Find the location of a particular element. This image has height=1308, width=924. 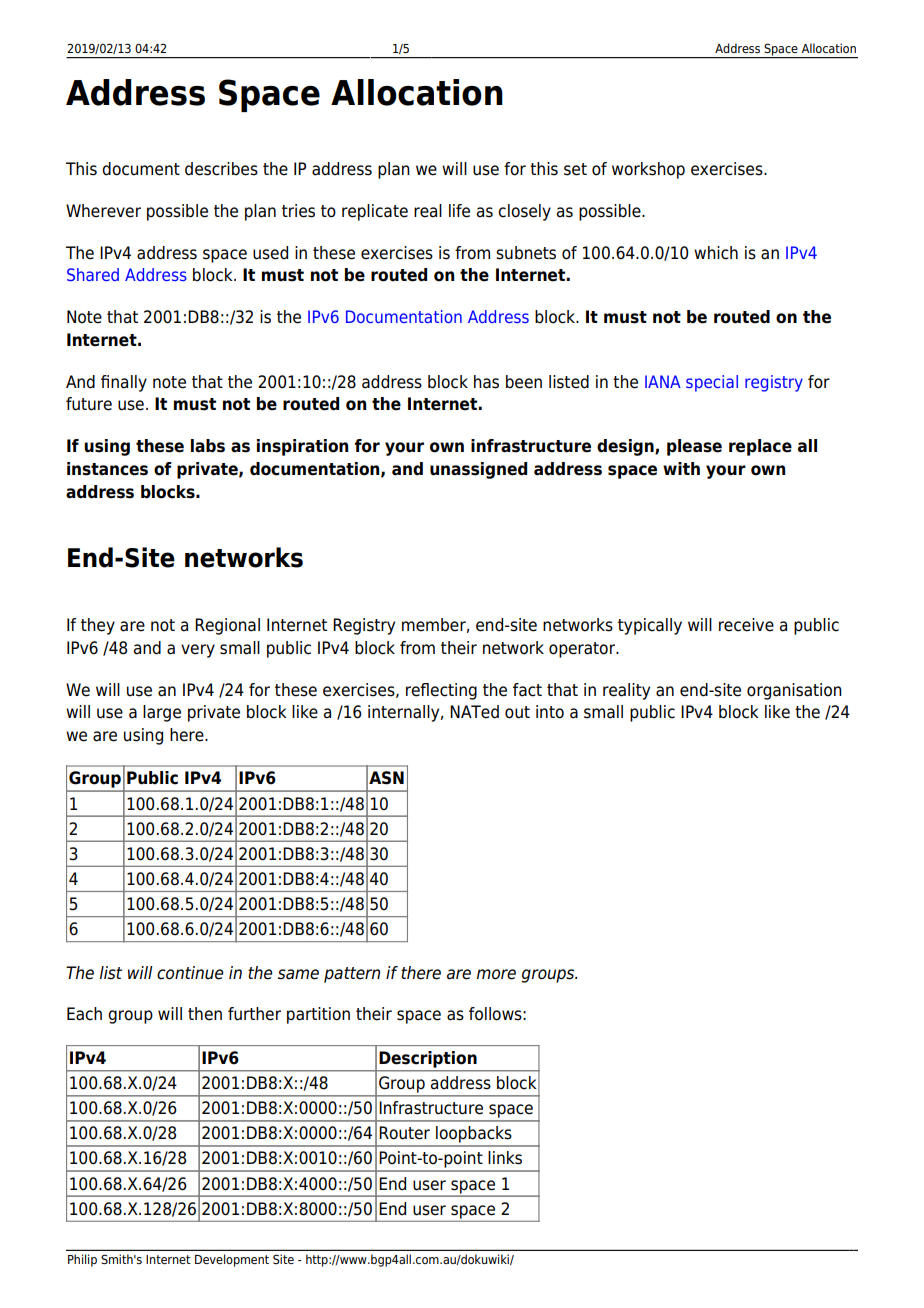

fact is located at coordinates (527, 690).
